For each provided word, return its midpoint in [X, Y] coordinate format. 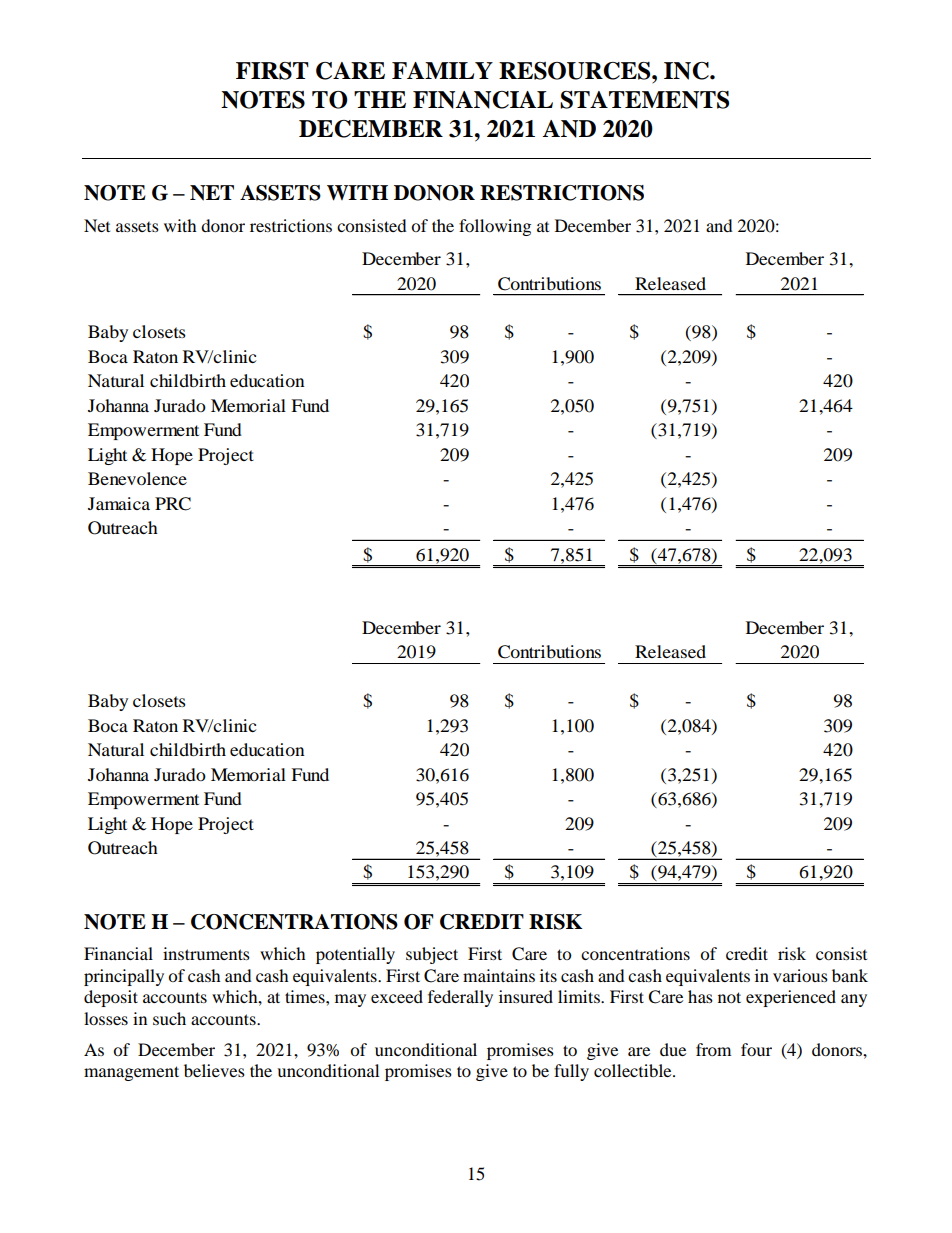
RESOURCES [576, 71]
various [800, 975]
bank [850, 975]
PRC [173, 504]
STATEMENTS [644, 100]
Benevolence [137, 478]
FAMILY [442, 70]
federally [460, 998]
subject [432, 955]
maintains [499, 975]
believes [214, 1070]
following [495, 227]
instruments [206, 953]
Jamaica [119, 503]
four [756, 1049]
